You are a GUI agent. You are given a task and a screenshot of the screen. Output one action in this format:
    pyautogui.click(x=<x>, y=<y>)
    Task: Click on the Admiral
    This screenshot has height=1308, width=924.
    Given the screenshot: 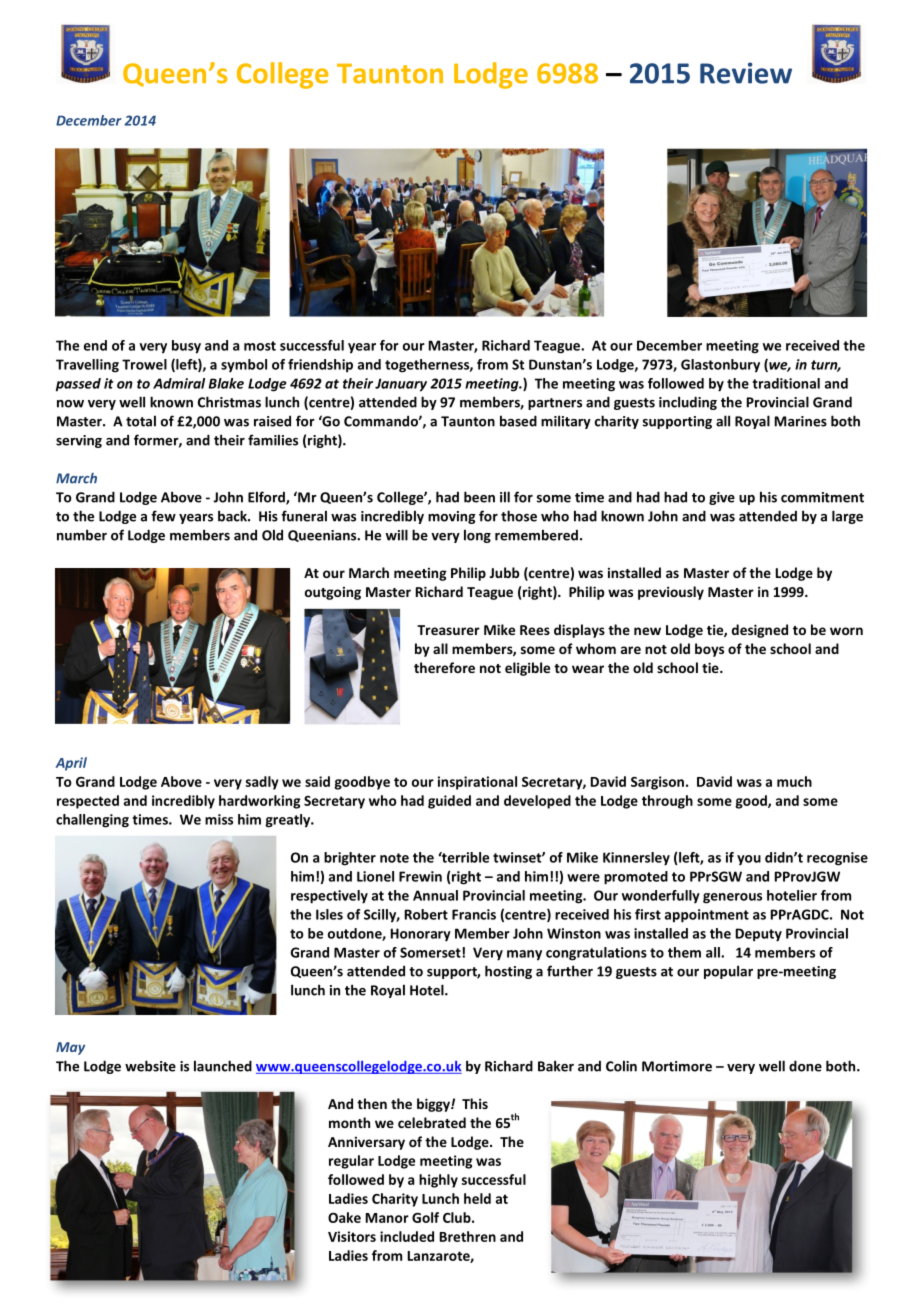 What is the action you would take?
    pyautogui.click(x=179, y=383)
